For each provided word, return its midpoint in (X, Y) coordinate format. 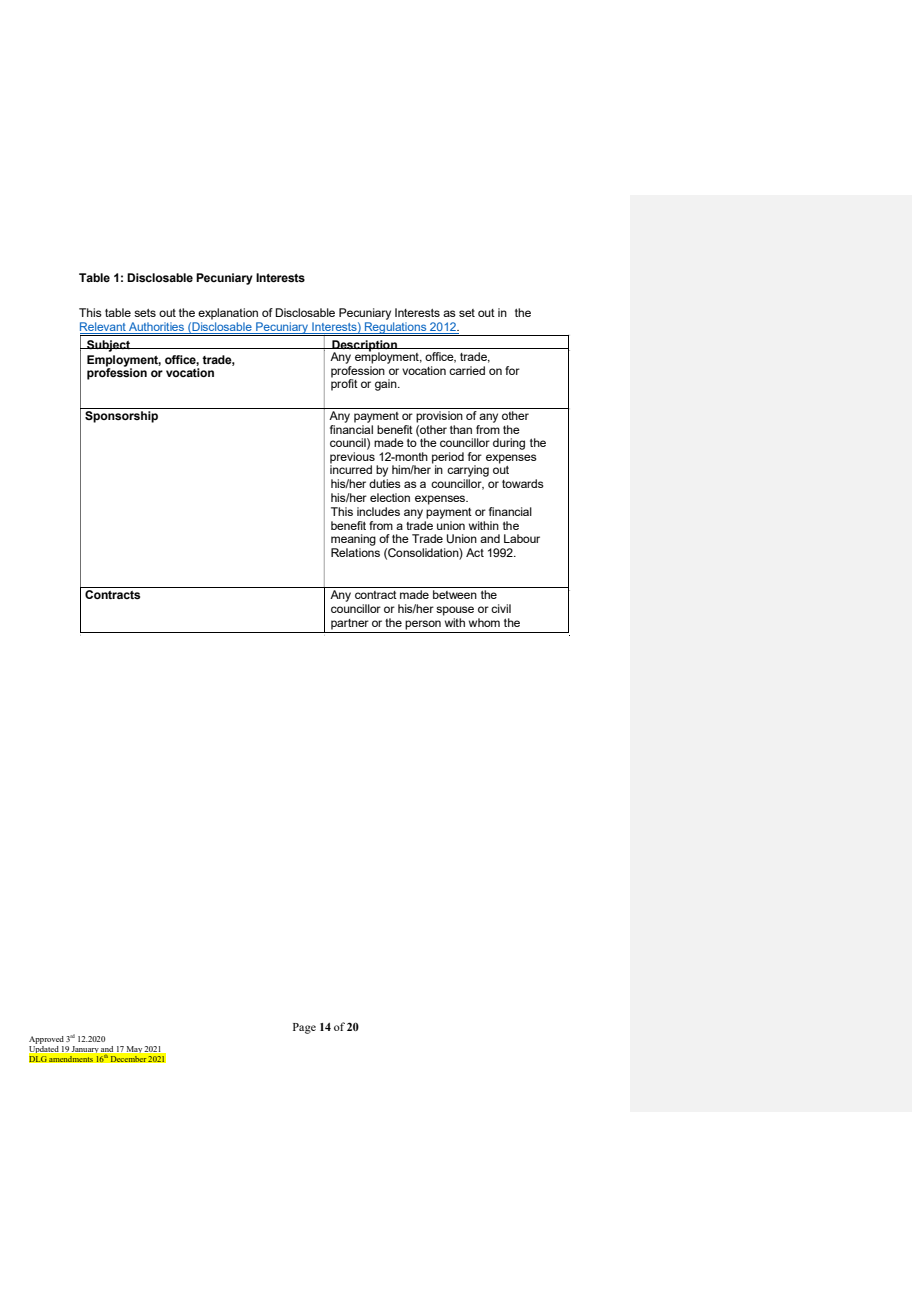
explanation (228, 314)
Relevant (104, 328)
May (134, 1051)
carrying (468, 471)
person (423, 625)
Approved (46, 1040)
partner (350, 624)
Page (304, 1028)
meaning (353, 540)
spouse (455, 611)
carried (467, 370)
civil (501, 608)
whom (484, 622)
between (455, 594)
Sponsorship (121, 417)
